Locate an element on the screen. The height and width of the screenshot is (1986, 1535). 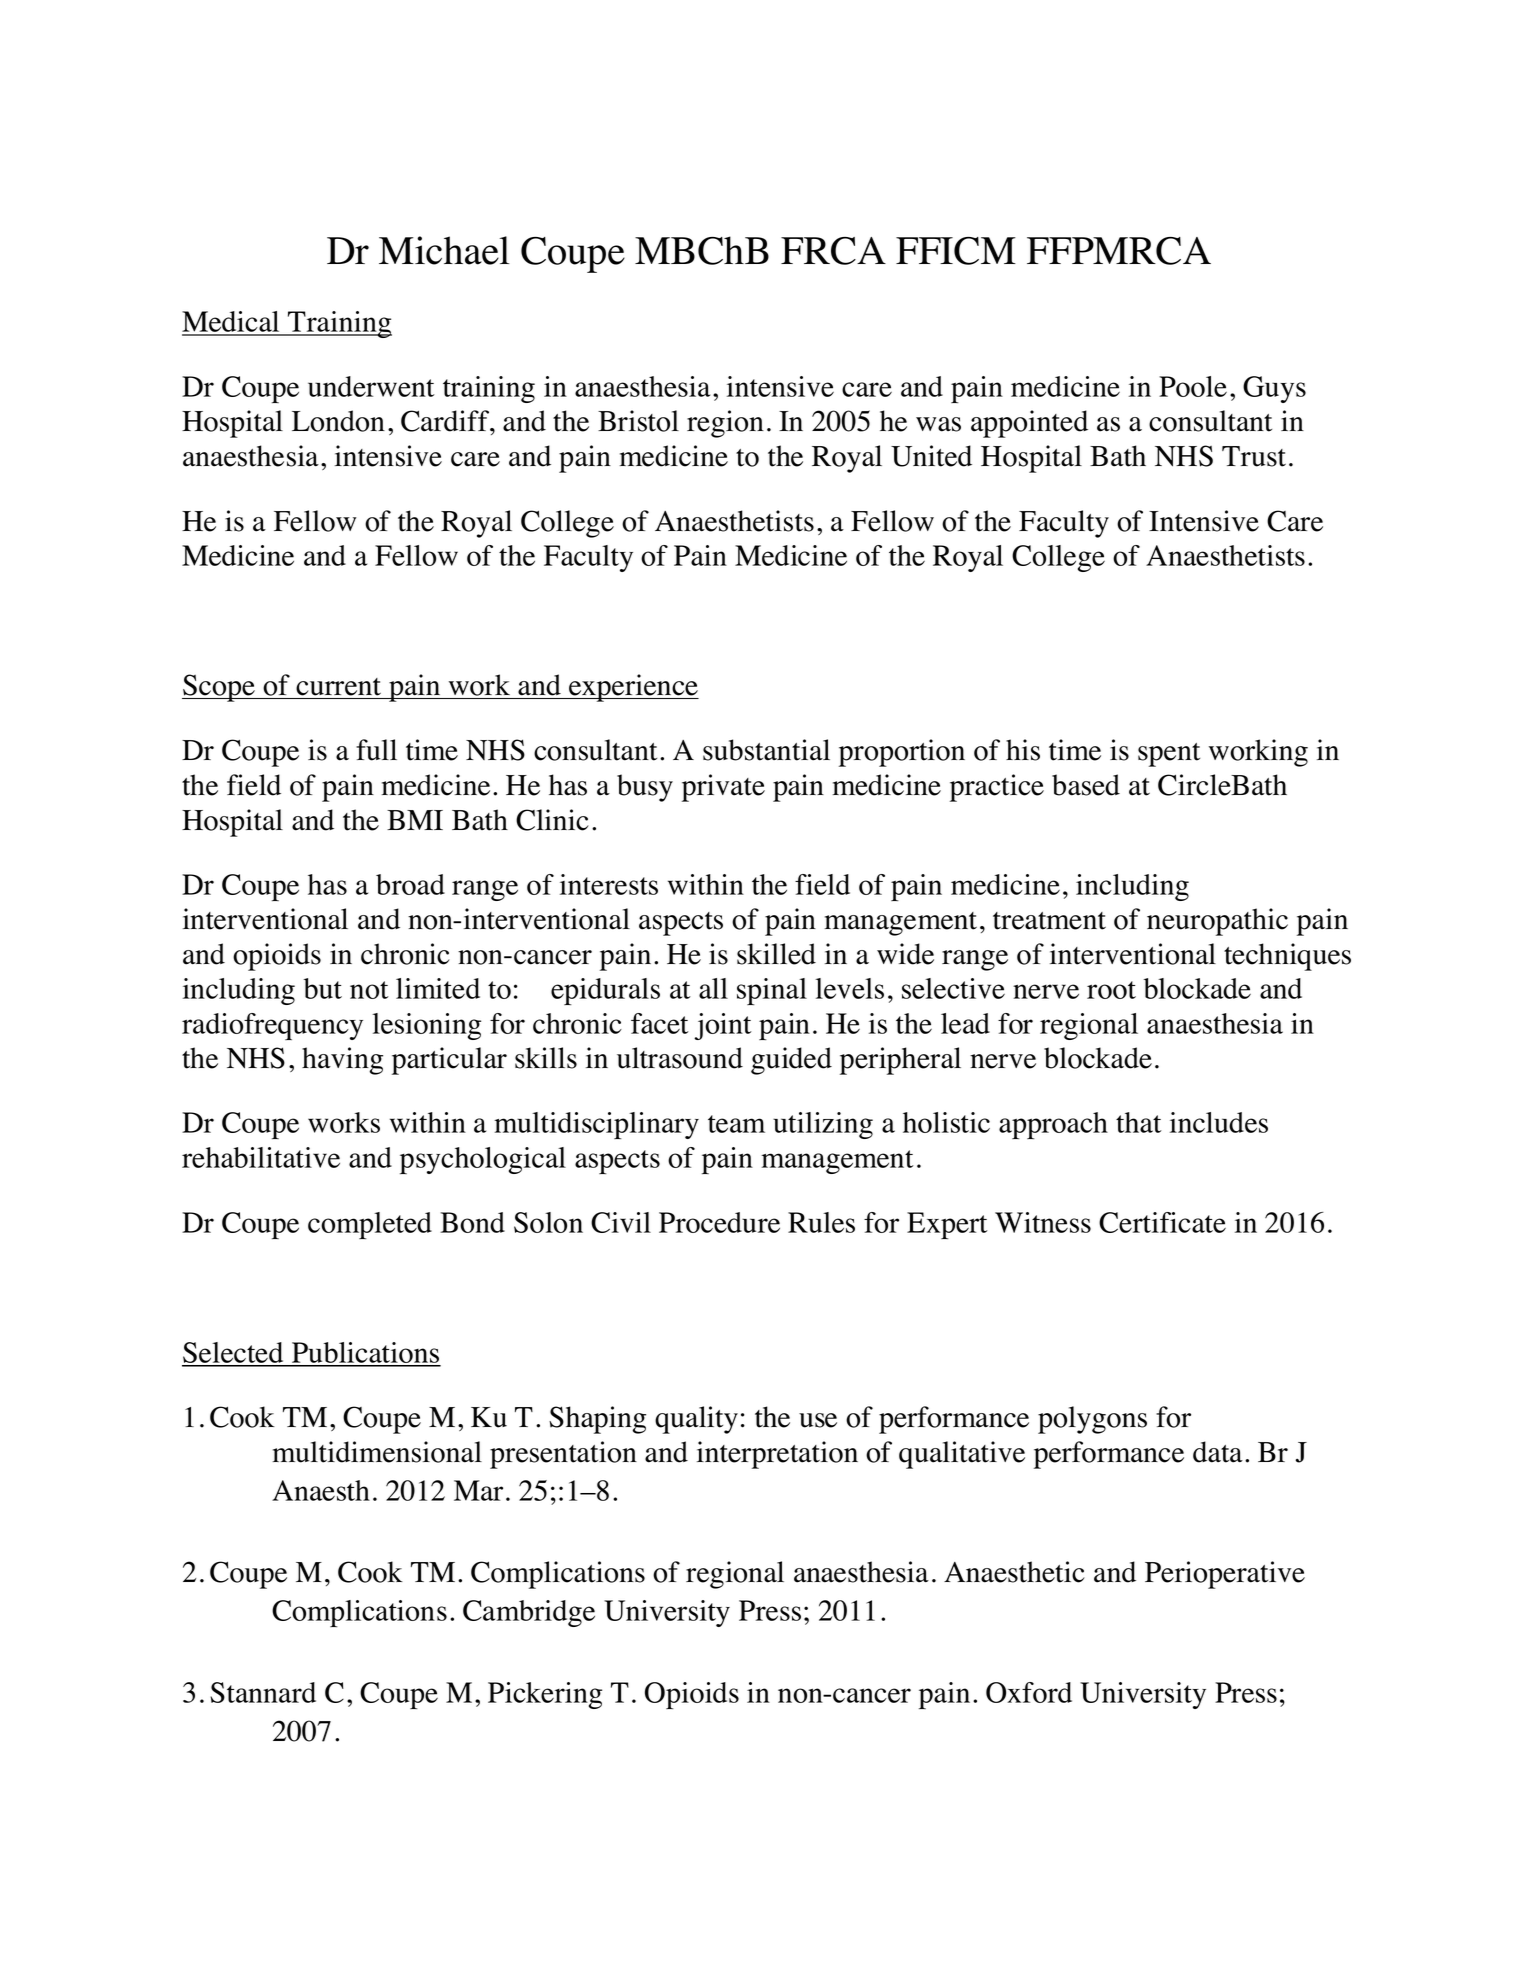
Bristol is located at coordinates (638, 421).
